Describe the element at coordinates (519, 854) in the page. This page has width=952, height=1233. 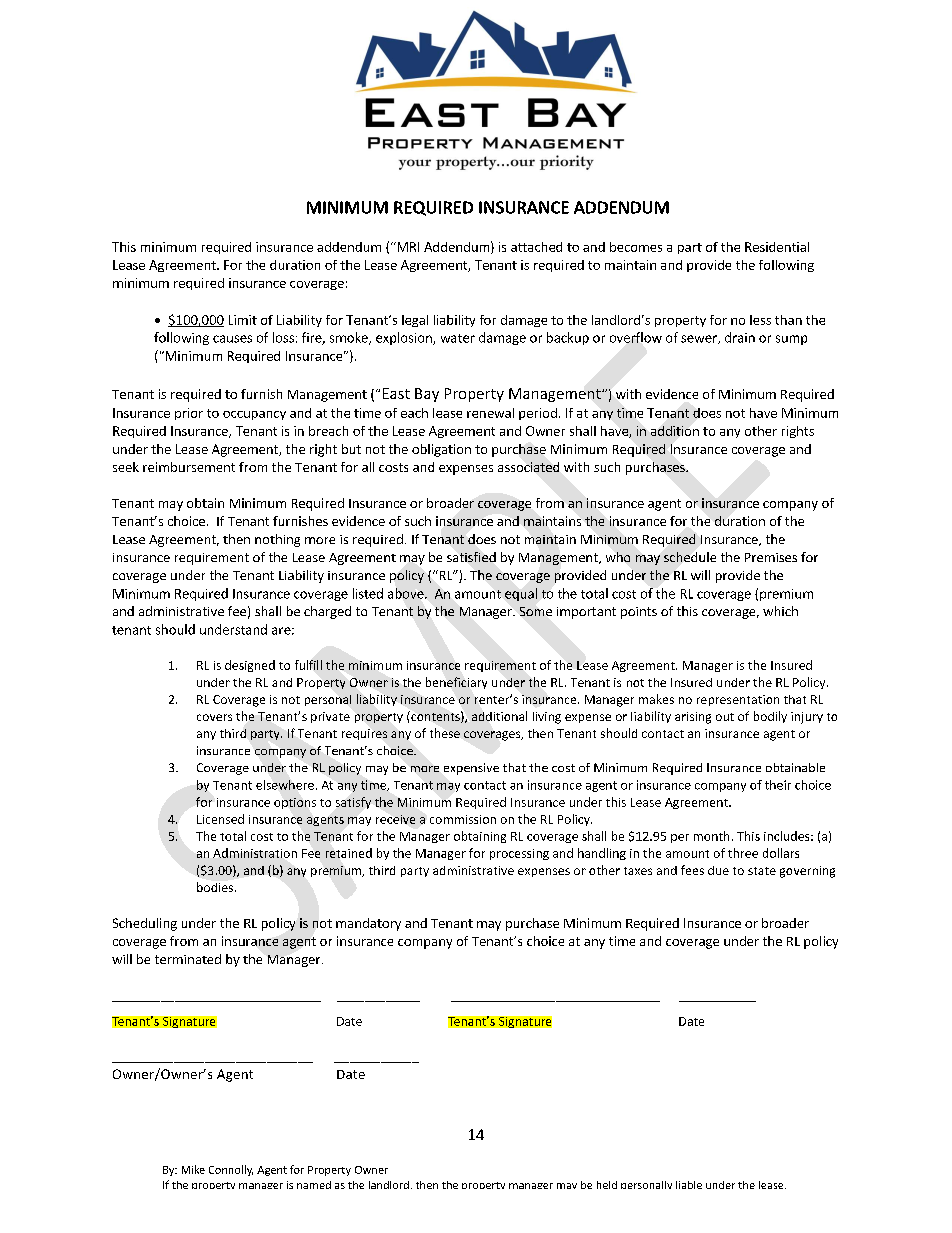
I see `processing` at that location.
